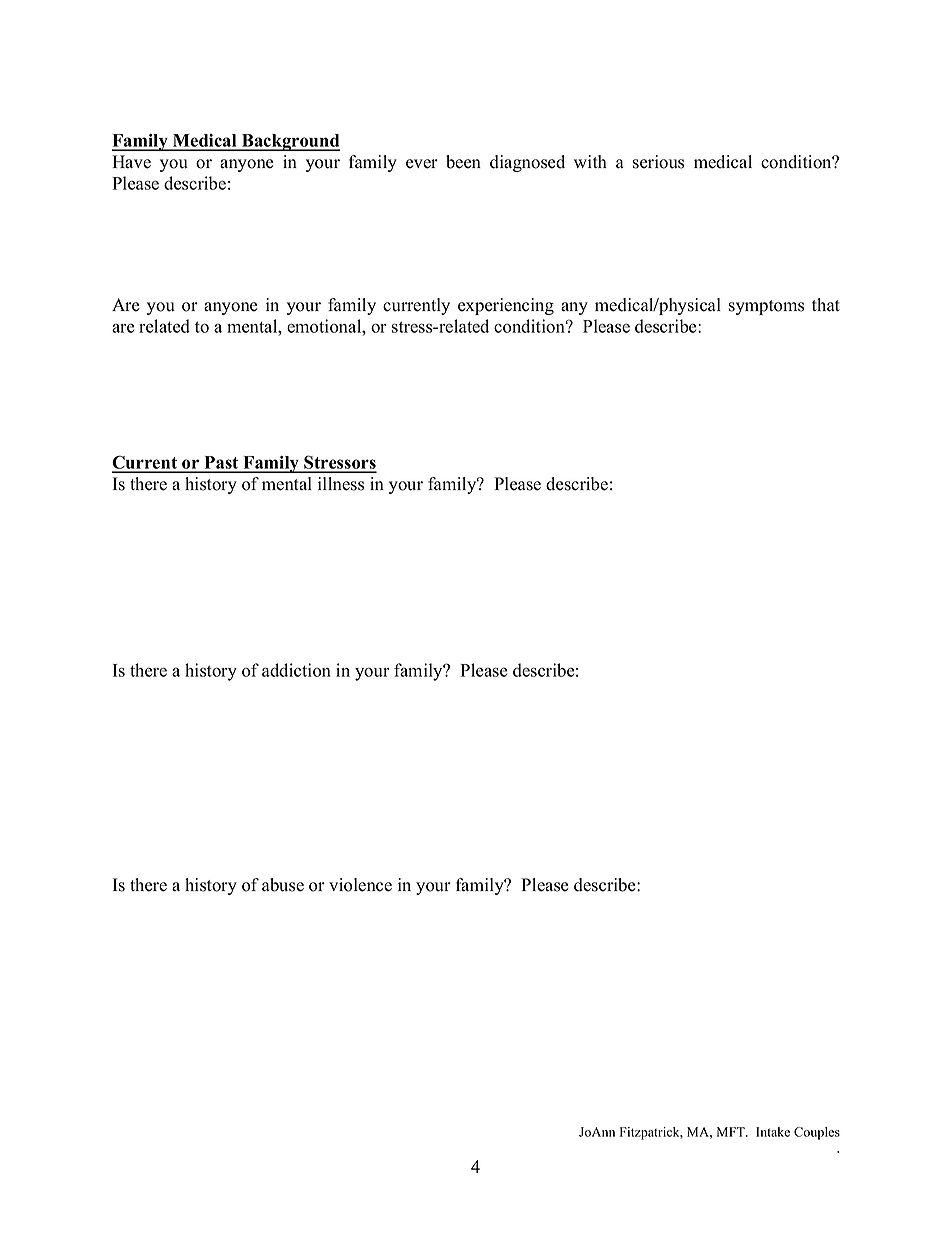 This page has height=1233, width=952. I want to click on illness, so click(341, 484).
